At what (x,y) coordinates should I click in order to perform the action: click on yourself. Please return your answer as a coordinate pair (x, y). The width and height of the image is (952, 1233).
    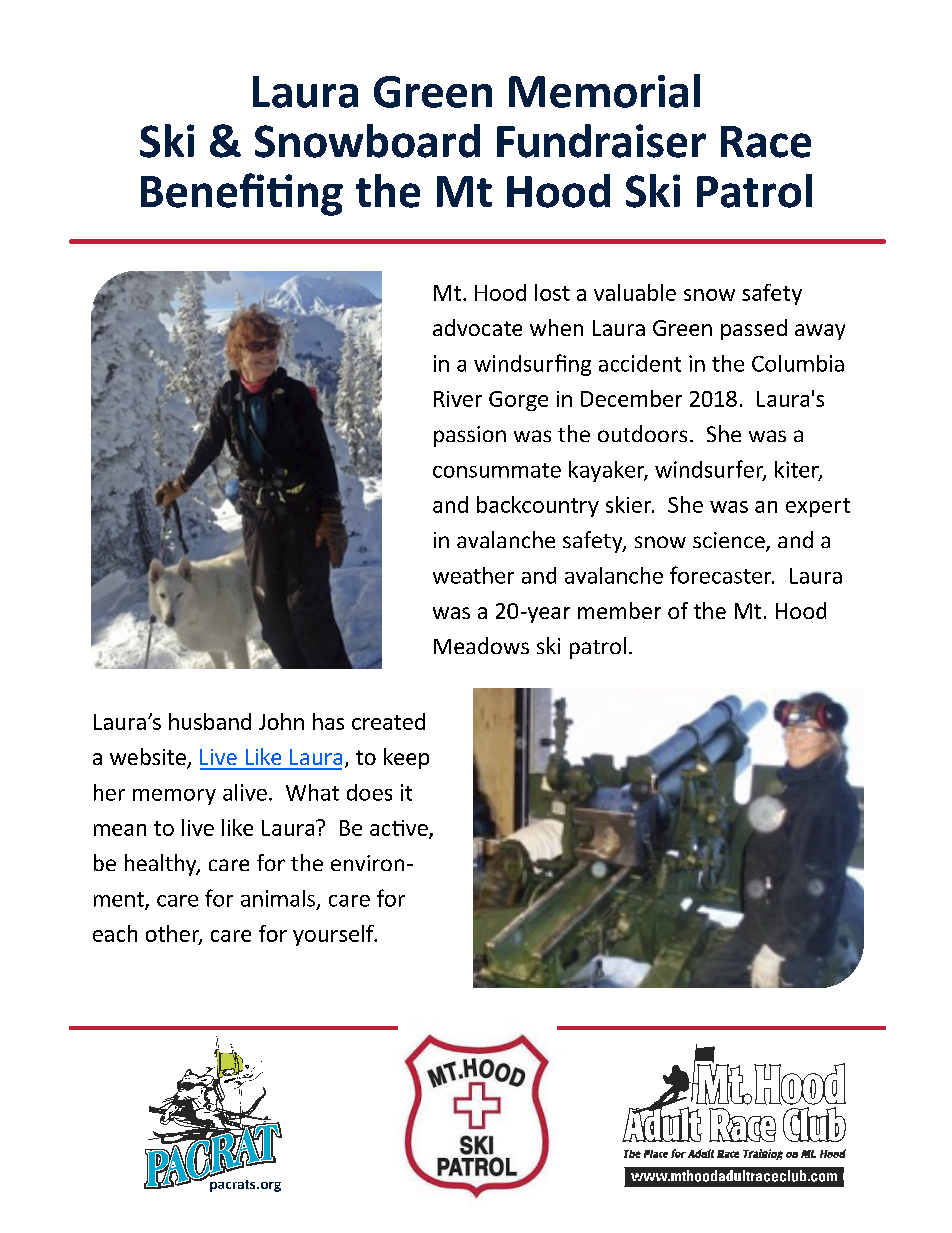
    Looking at the image, I should click on (334, 935).
